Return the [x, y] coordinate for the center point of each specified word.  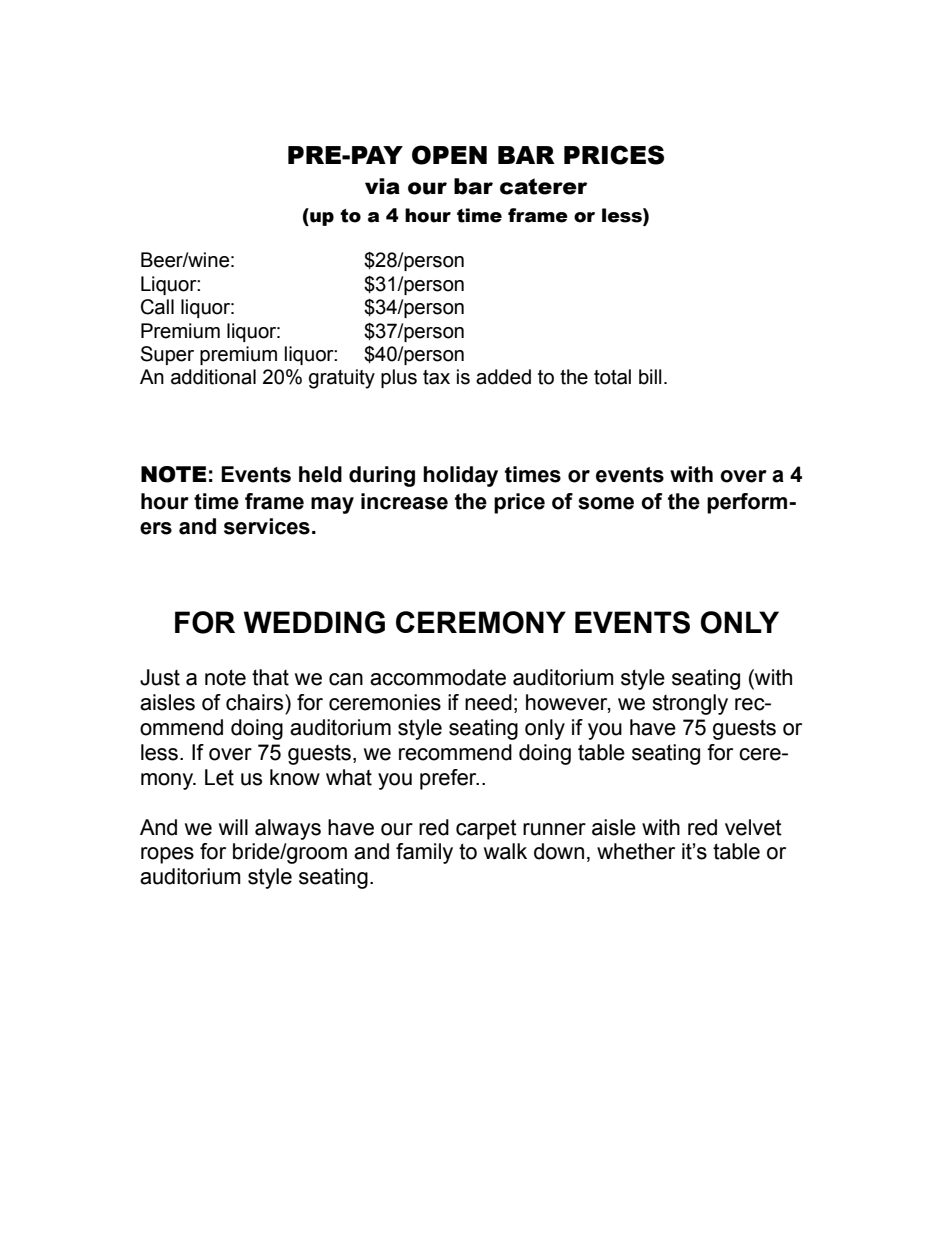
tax [436, 377]
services [267, 526]
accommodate [438, 677]
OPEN [449, 155]
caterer [543, 186]
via [382, 186]
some [606, 503]
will [233, 827]
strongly [690, 704]
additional [213, 377]
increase [404, 501]
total [612, 377]
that [270, 677]
